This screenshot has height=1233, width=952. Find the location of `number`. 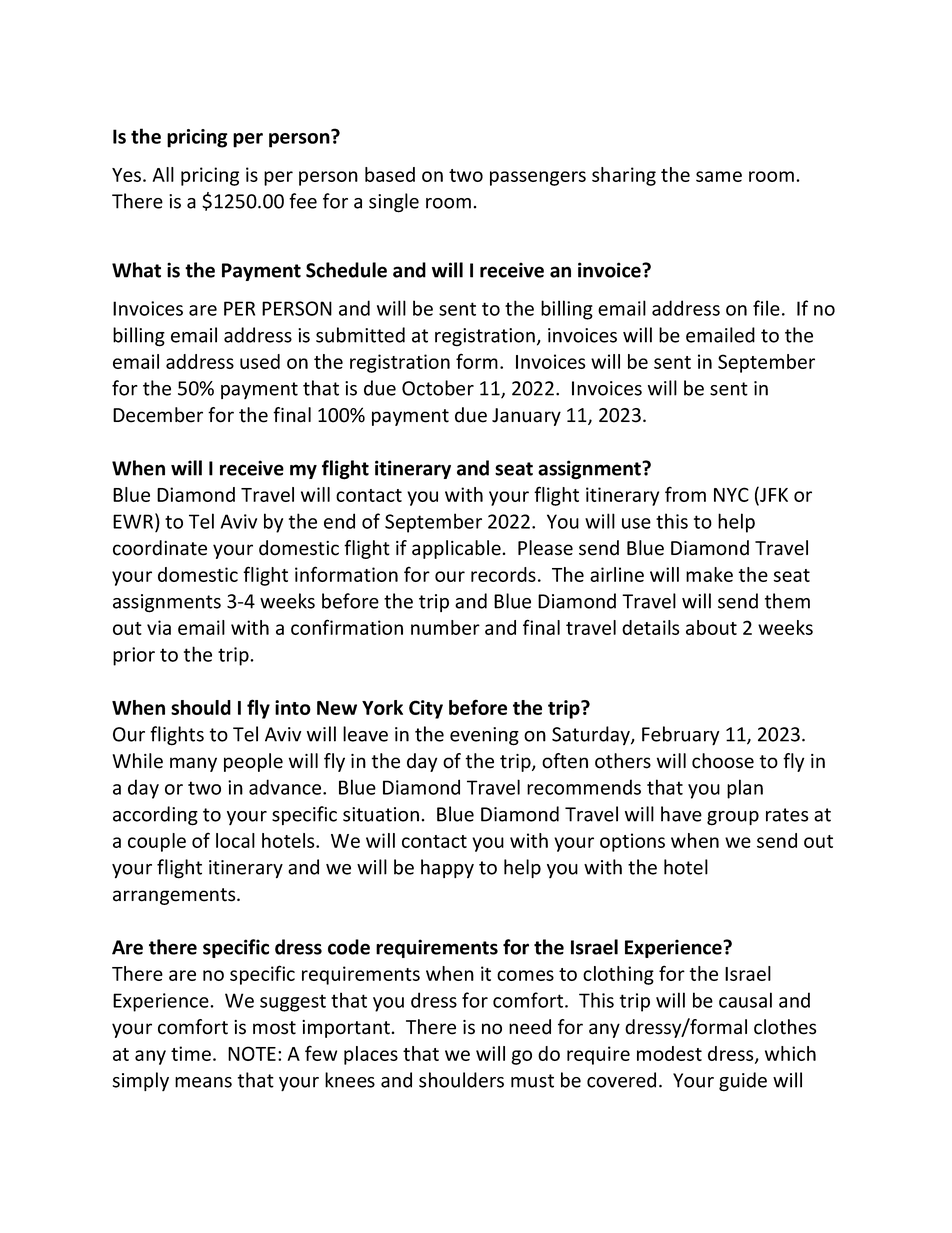

number is located at coordinates (445, 627).
